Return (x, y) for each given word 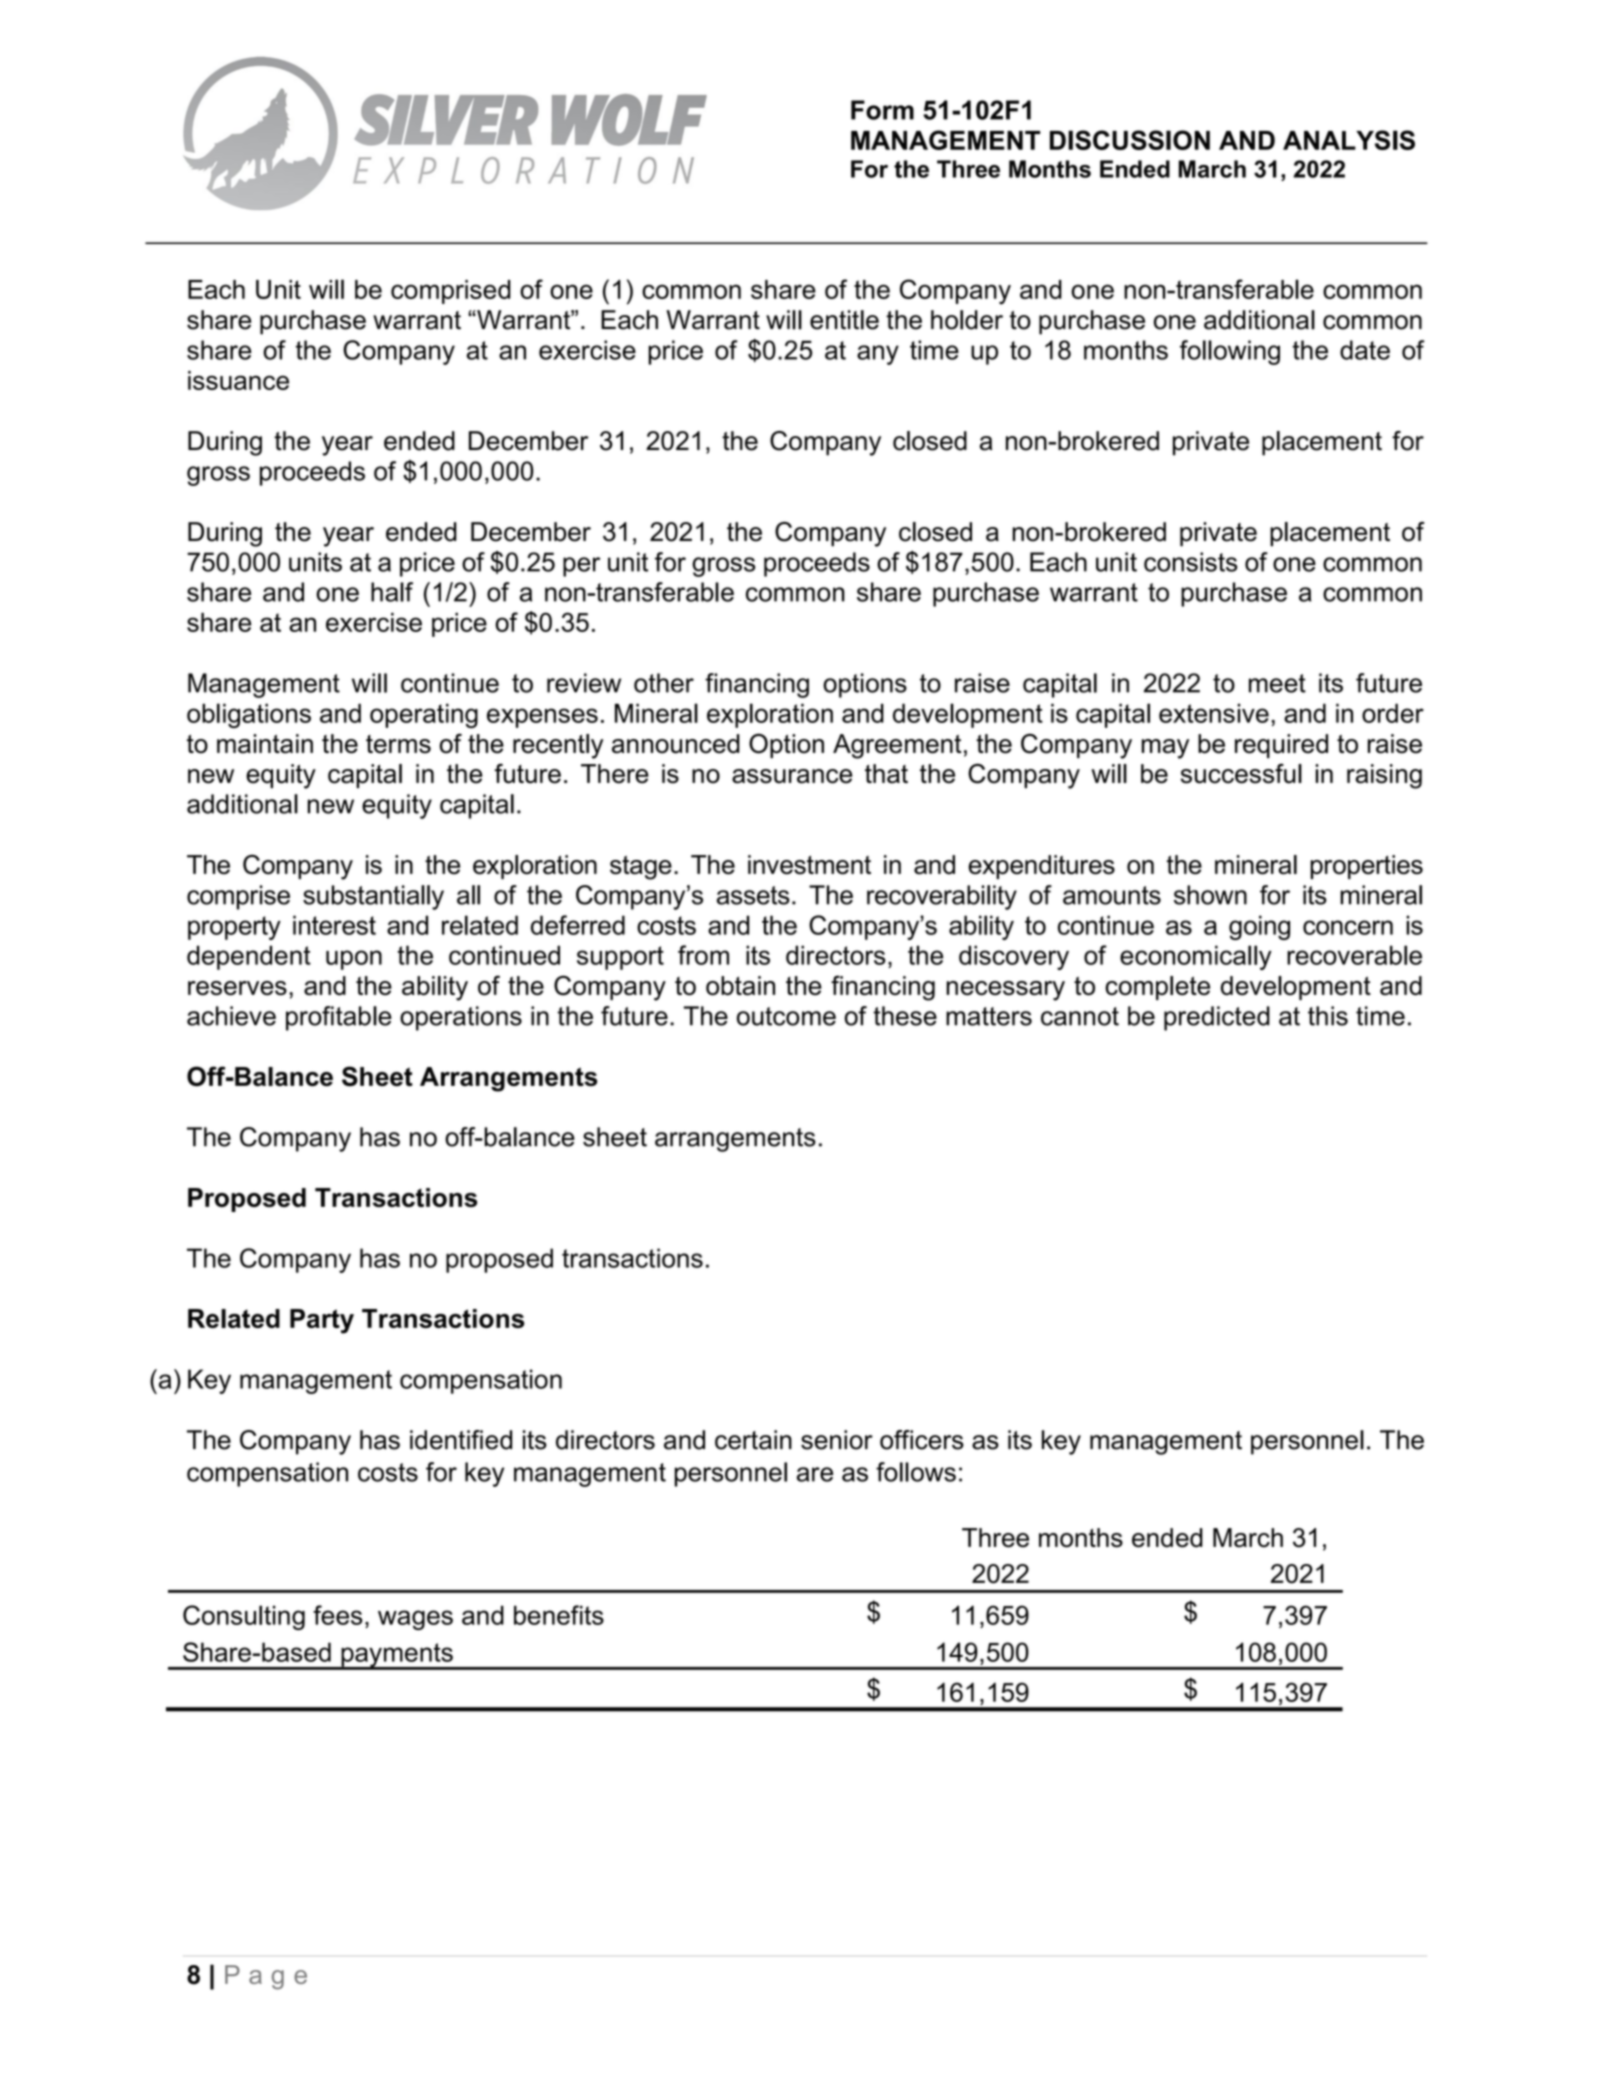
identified (461, 1440)
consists (1191, 562)
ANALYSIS (1349, 140)
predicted (1217, 1018)
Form (882, 110)
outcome (786, 1016)
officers (922, 1440)
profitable (339, 1018)
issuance (238, 380)
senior (837, 1440)
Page (266, 1977)
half (392, 592)
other (664, 683)
